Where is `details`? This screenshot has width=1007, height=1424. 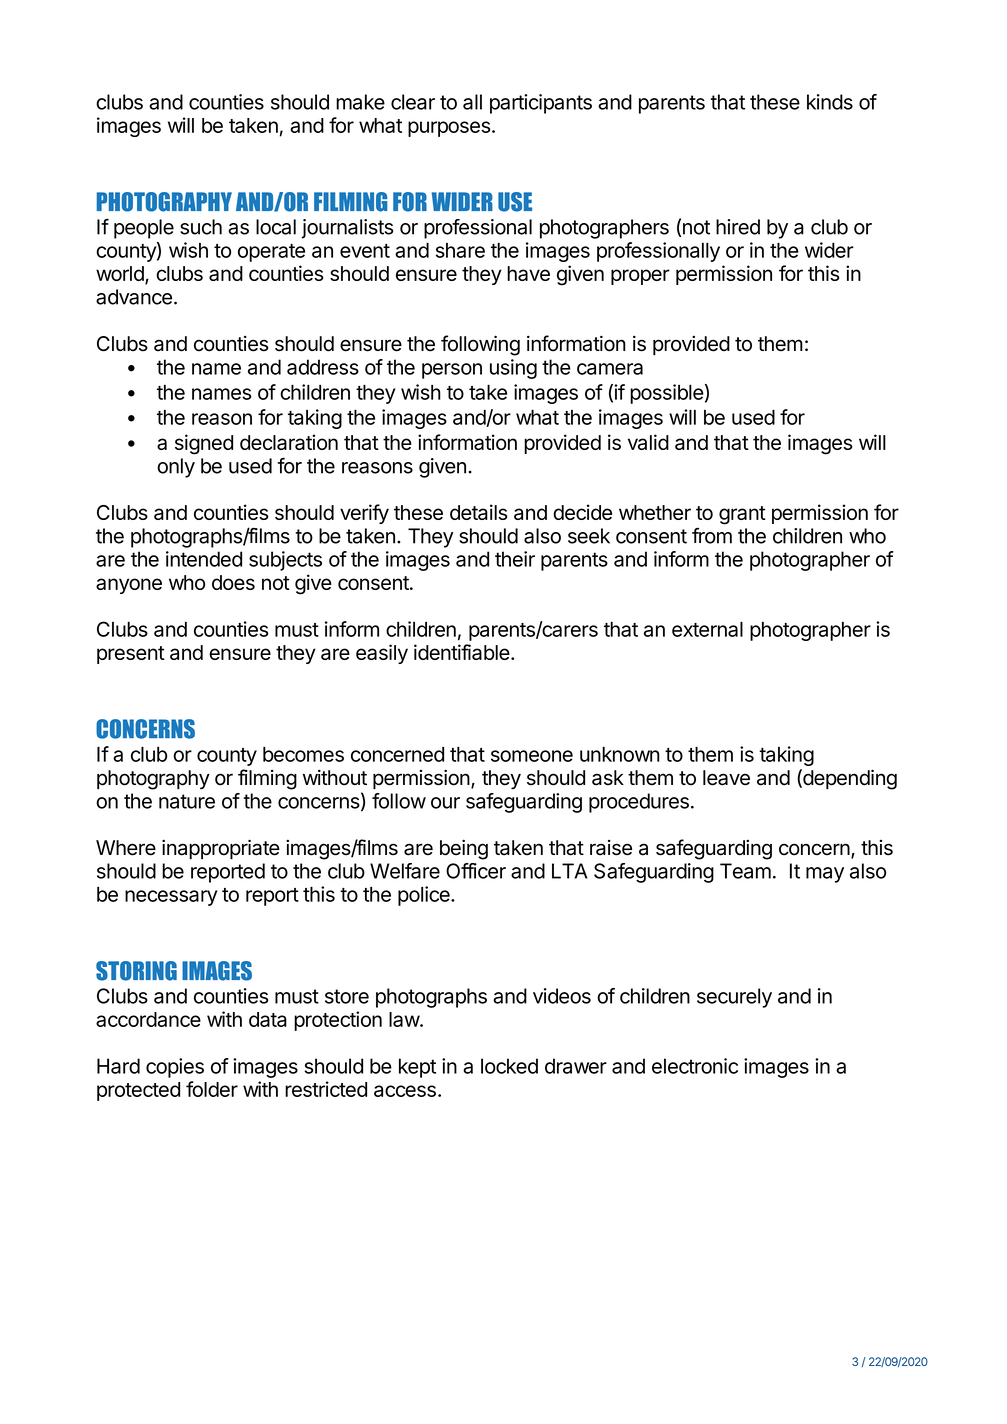
details is located at coordinates (478, 512).
